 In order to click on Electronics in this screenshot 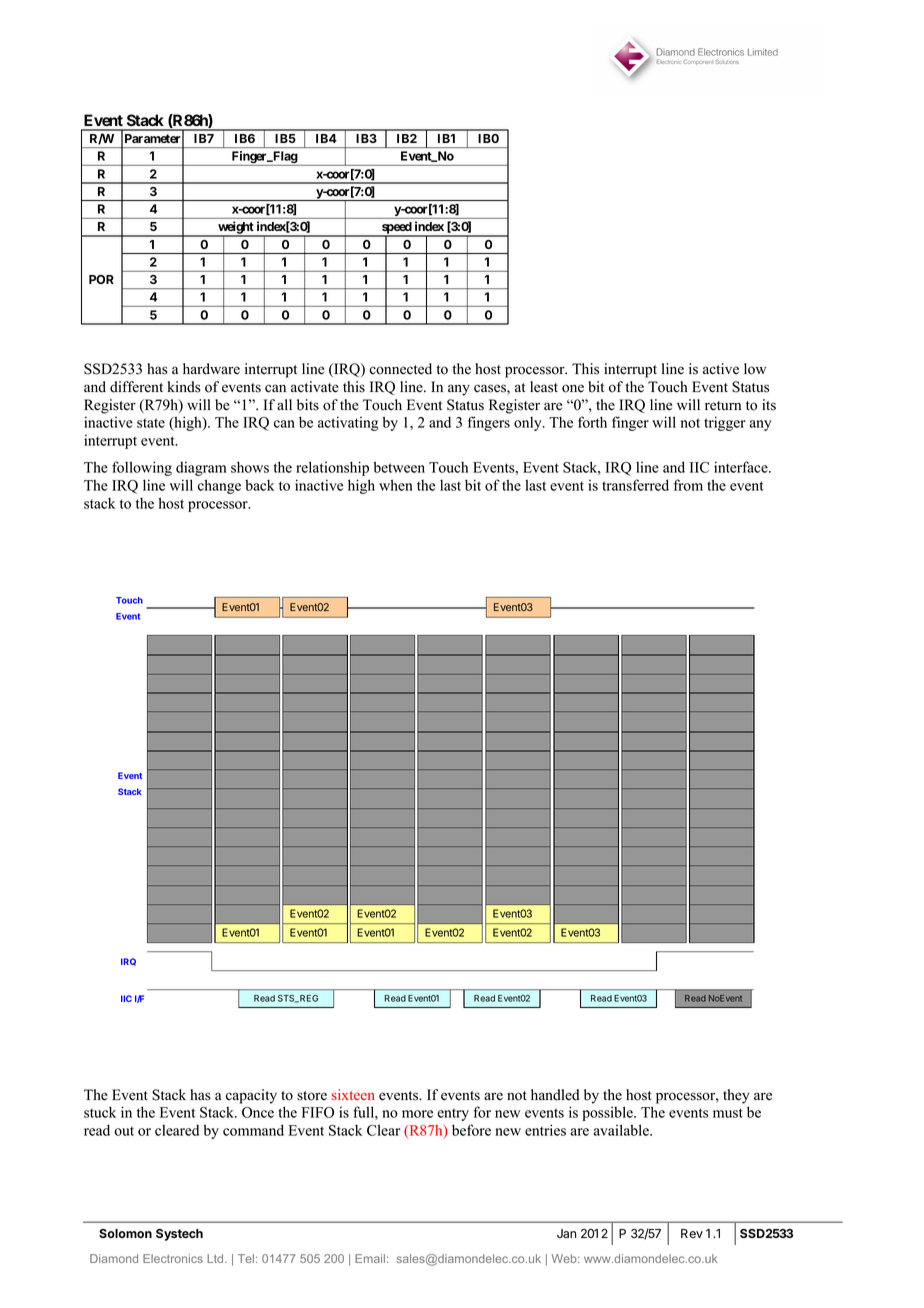, I will do `click(173, 1258)`.
